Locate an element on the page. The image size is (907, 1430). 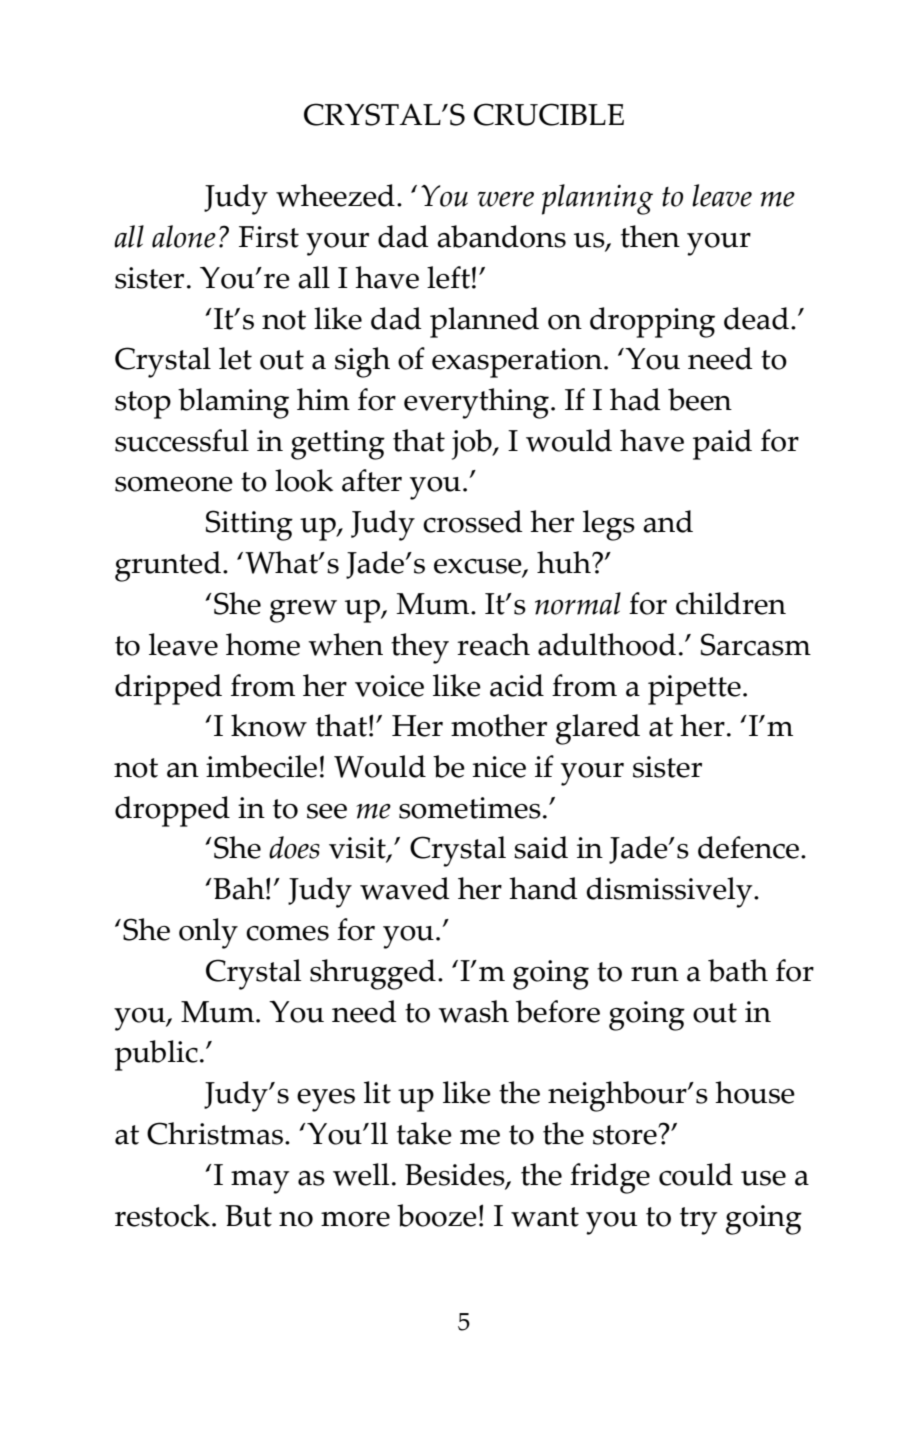
alone is located at coordinates (184, 236).
